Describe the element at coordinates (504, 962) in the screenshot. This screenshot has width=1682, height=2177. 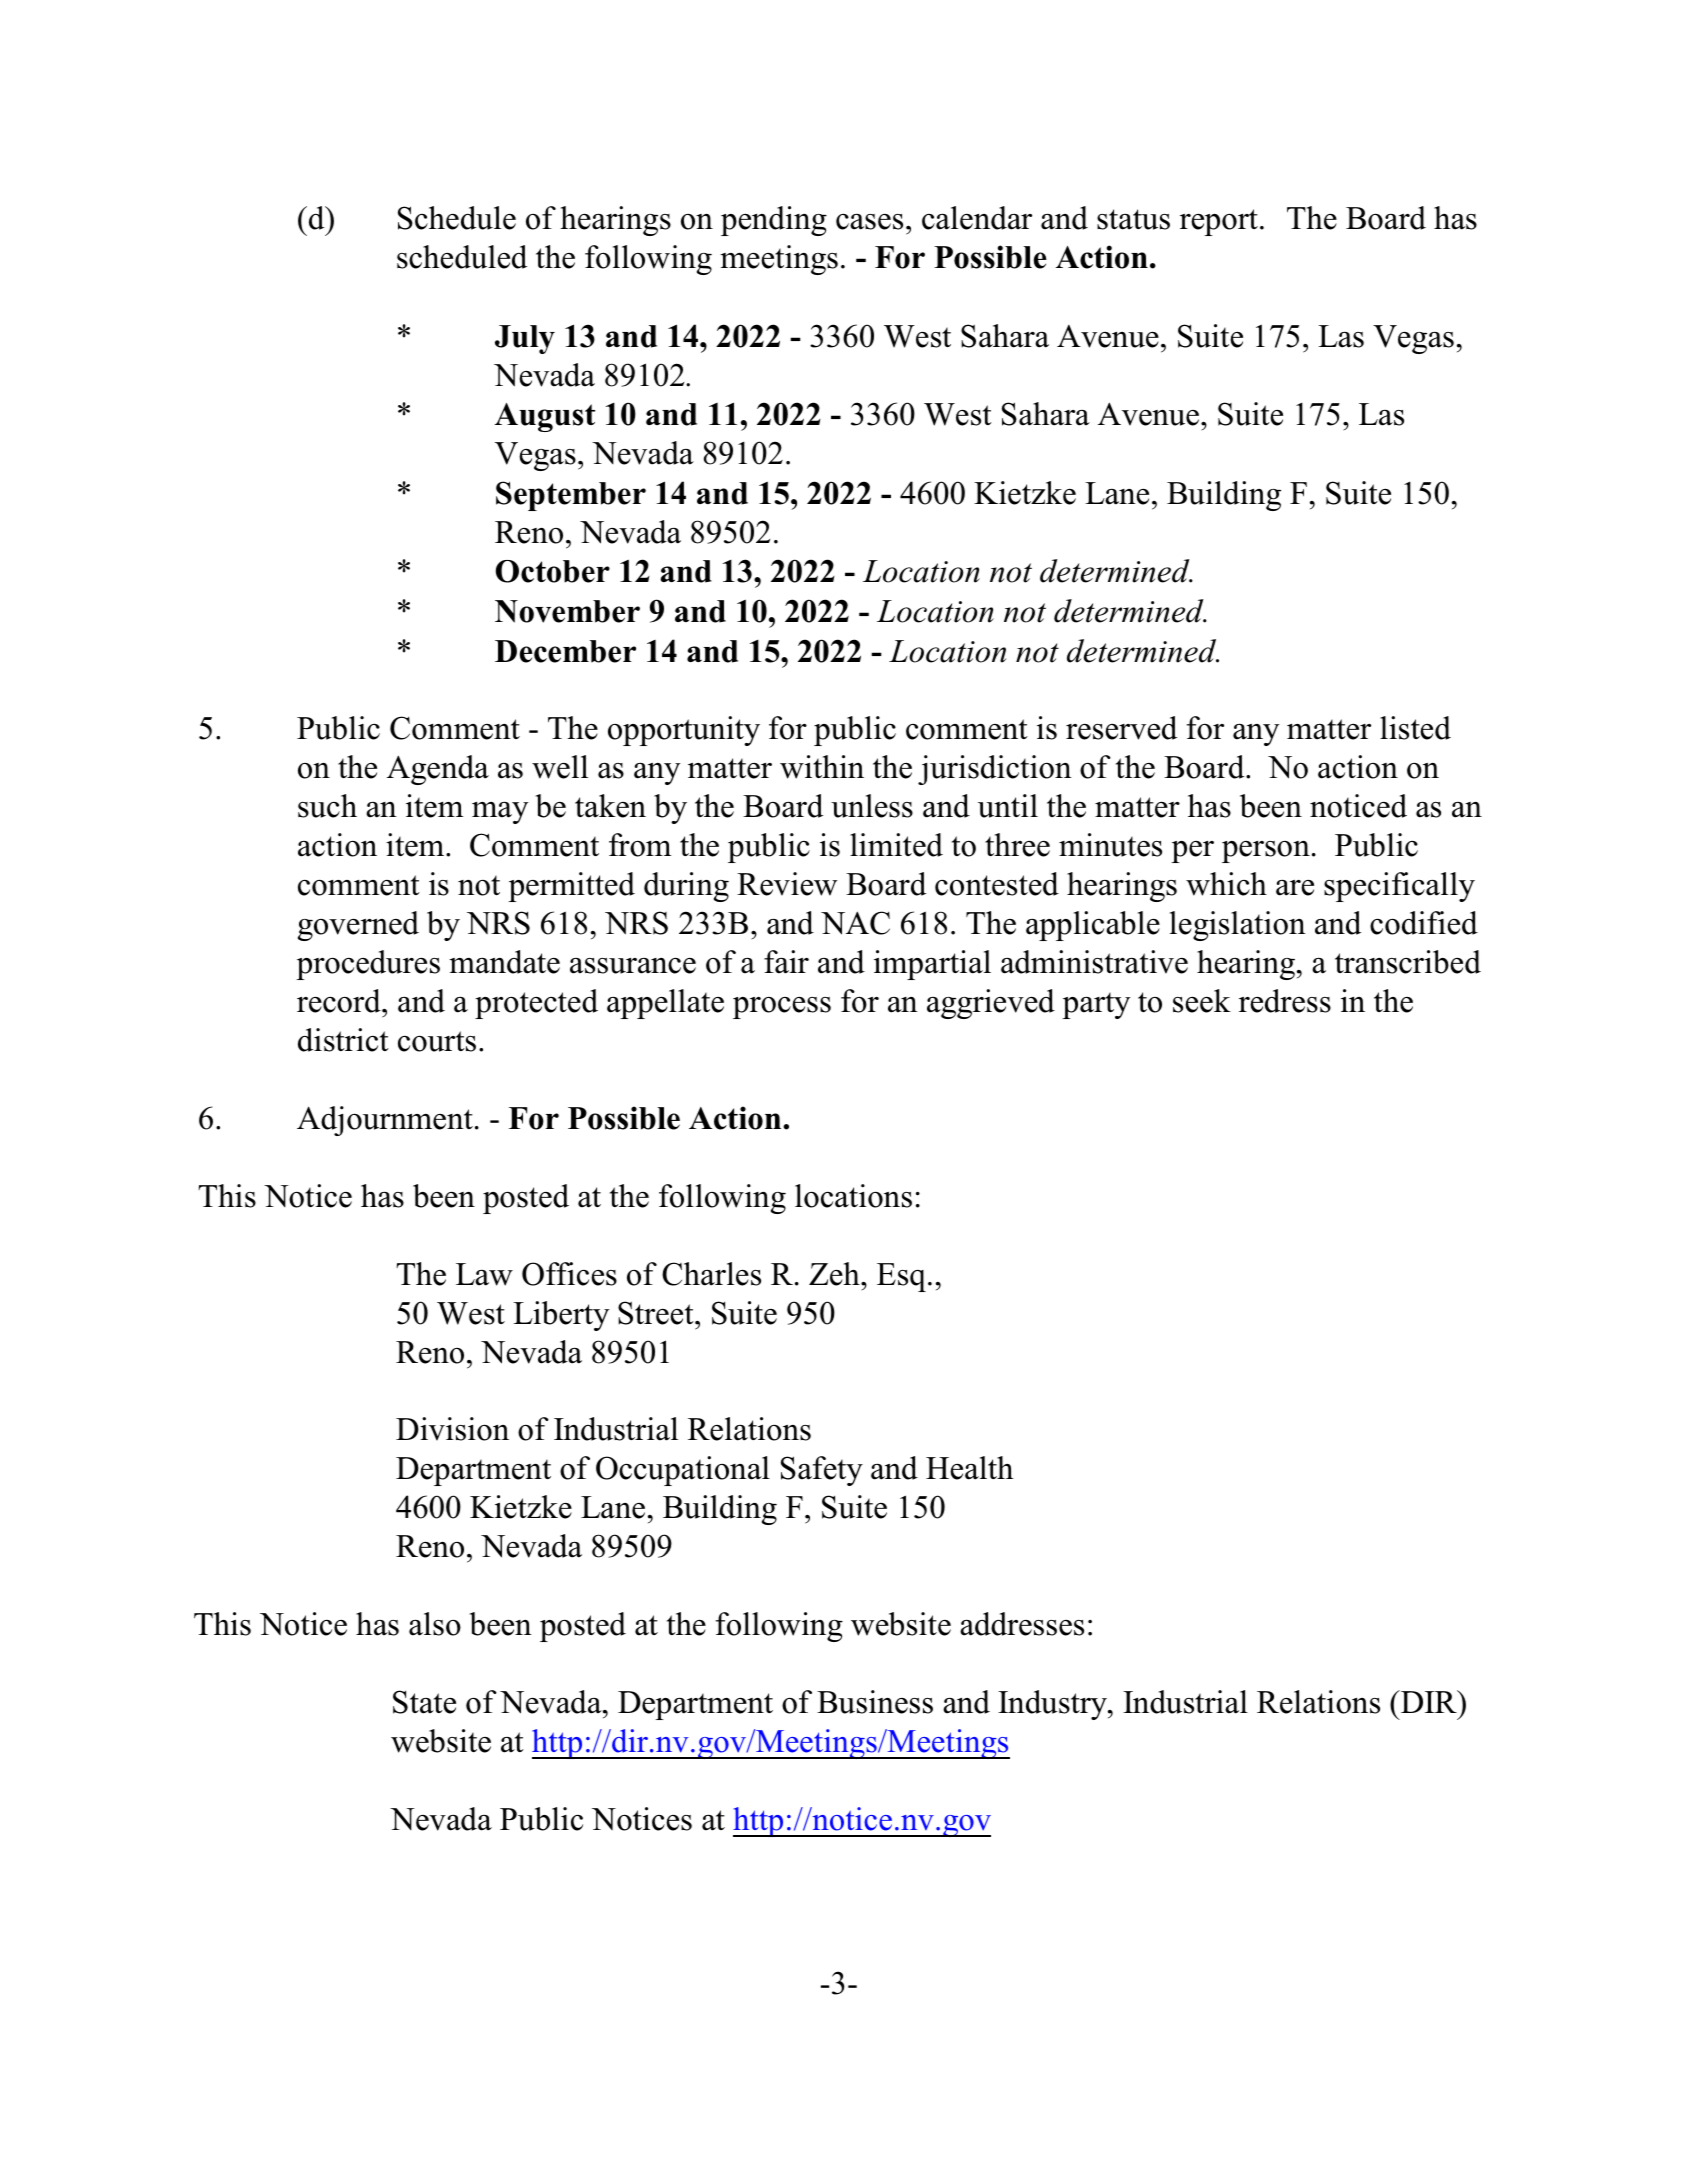
I see `mandate` at that location.
